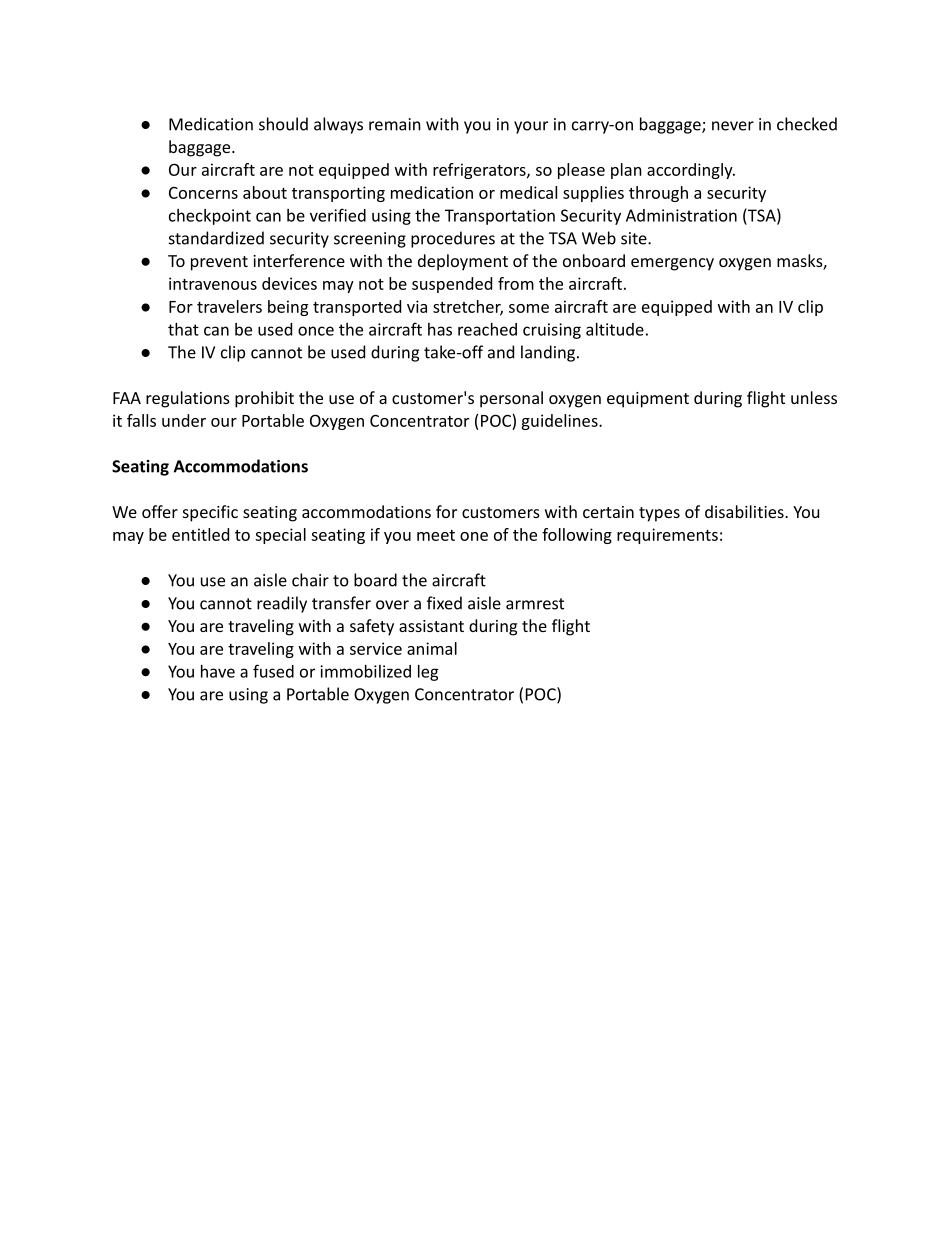 The width and height of the screenshot is (952, 1233). I want to click on unless, so click(814, 397).
